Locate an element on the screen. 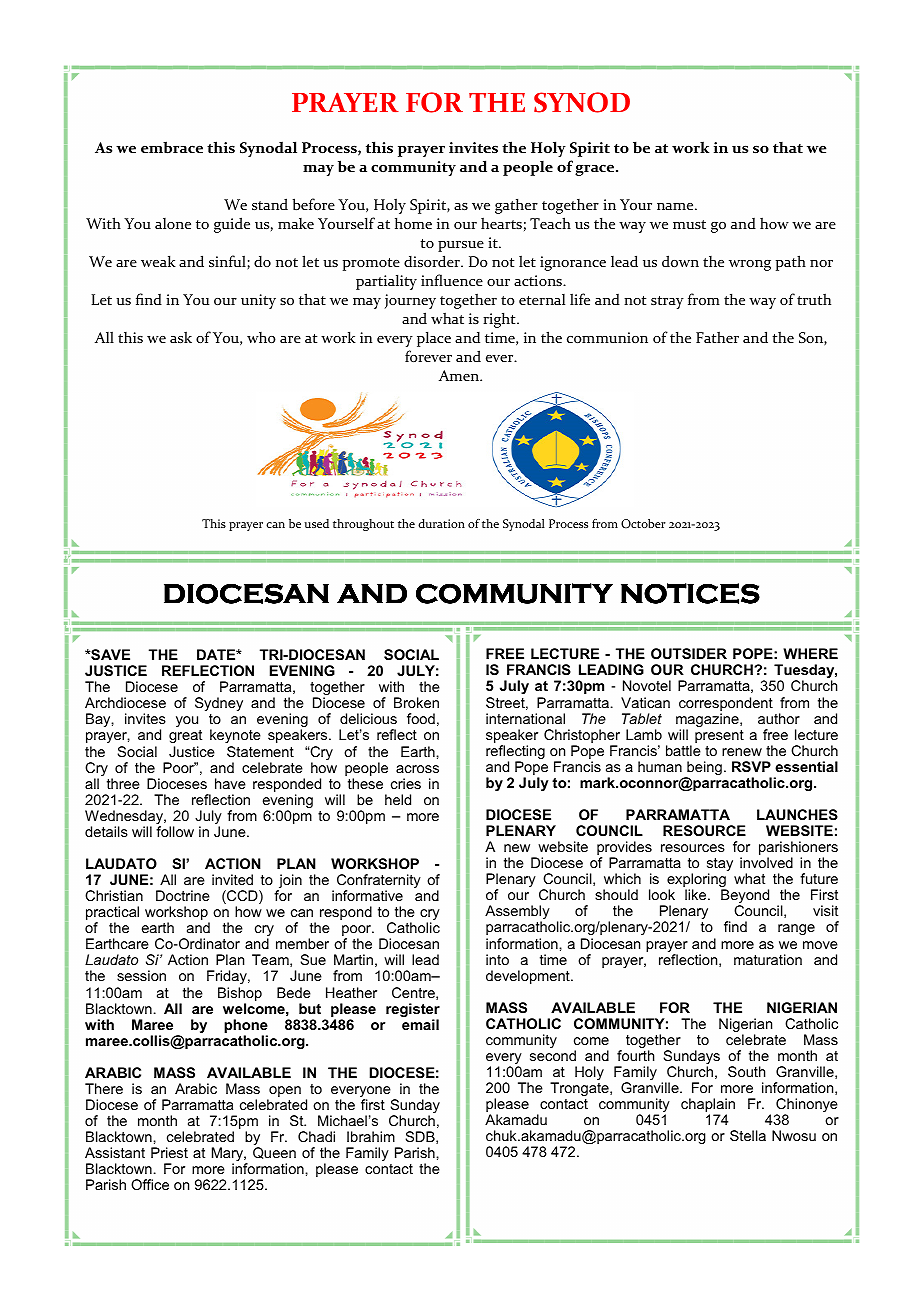 Image resolution: width=924 pixels, height=1308 pixels. Amen is located at coordinates (460, 375).
